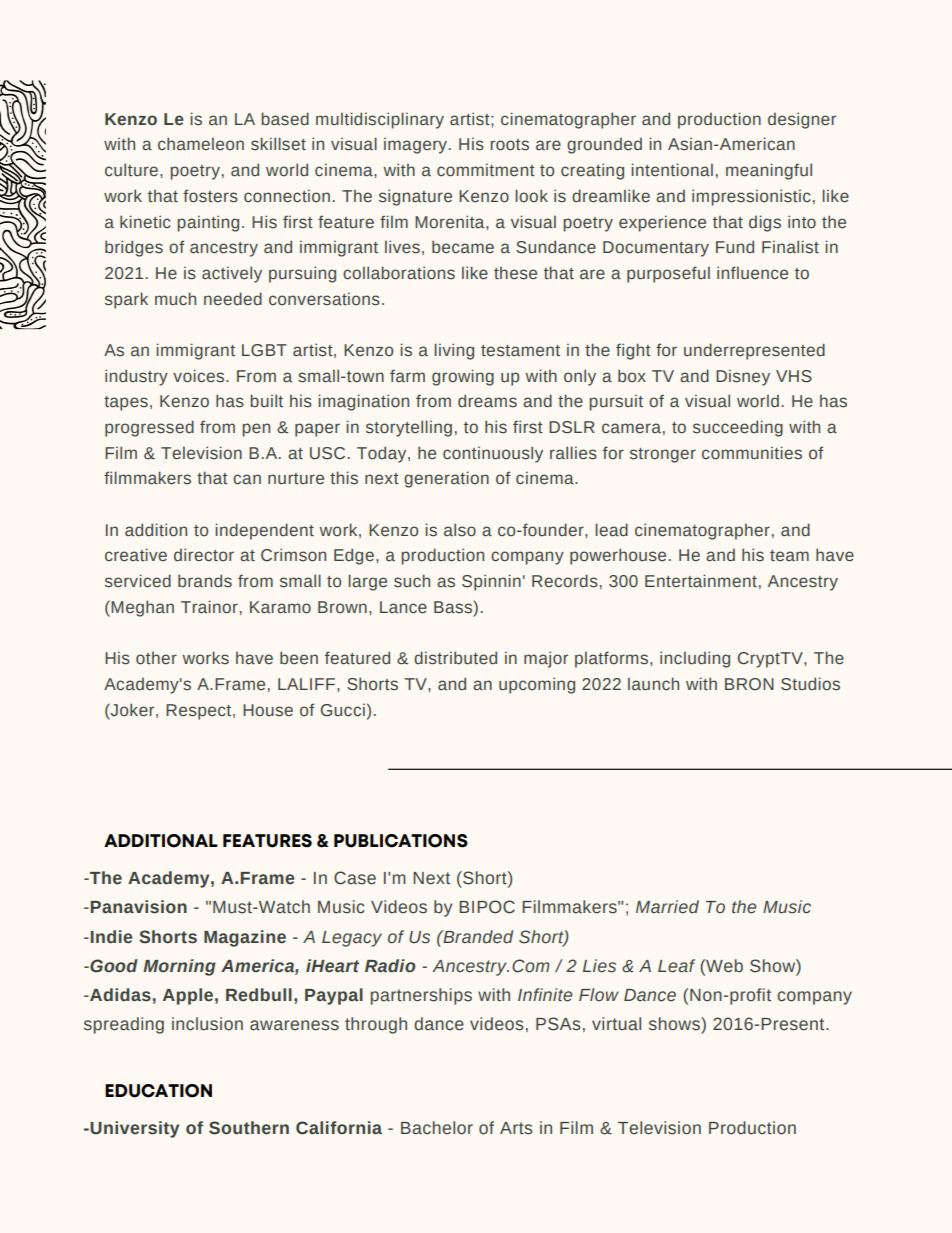 This screenshot has height=1233, width=952. What do you see at coordinates (201, 144) in the screenshot?
I see `chameleon` at bounding box center [201, 144].
